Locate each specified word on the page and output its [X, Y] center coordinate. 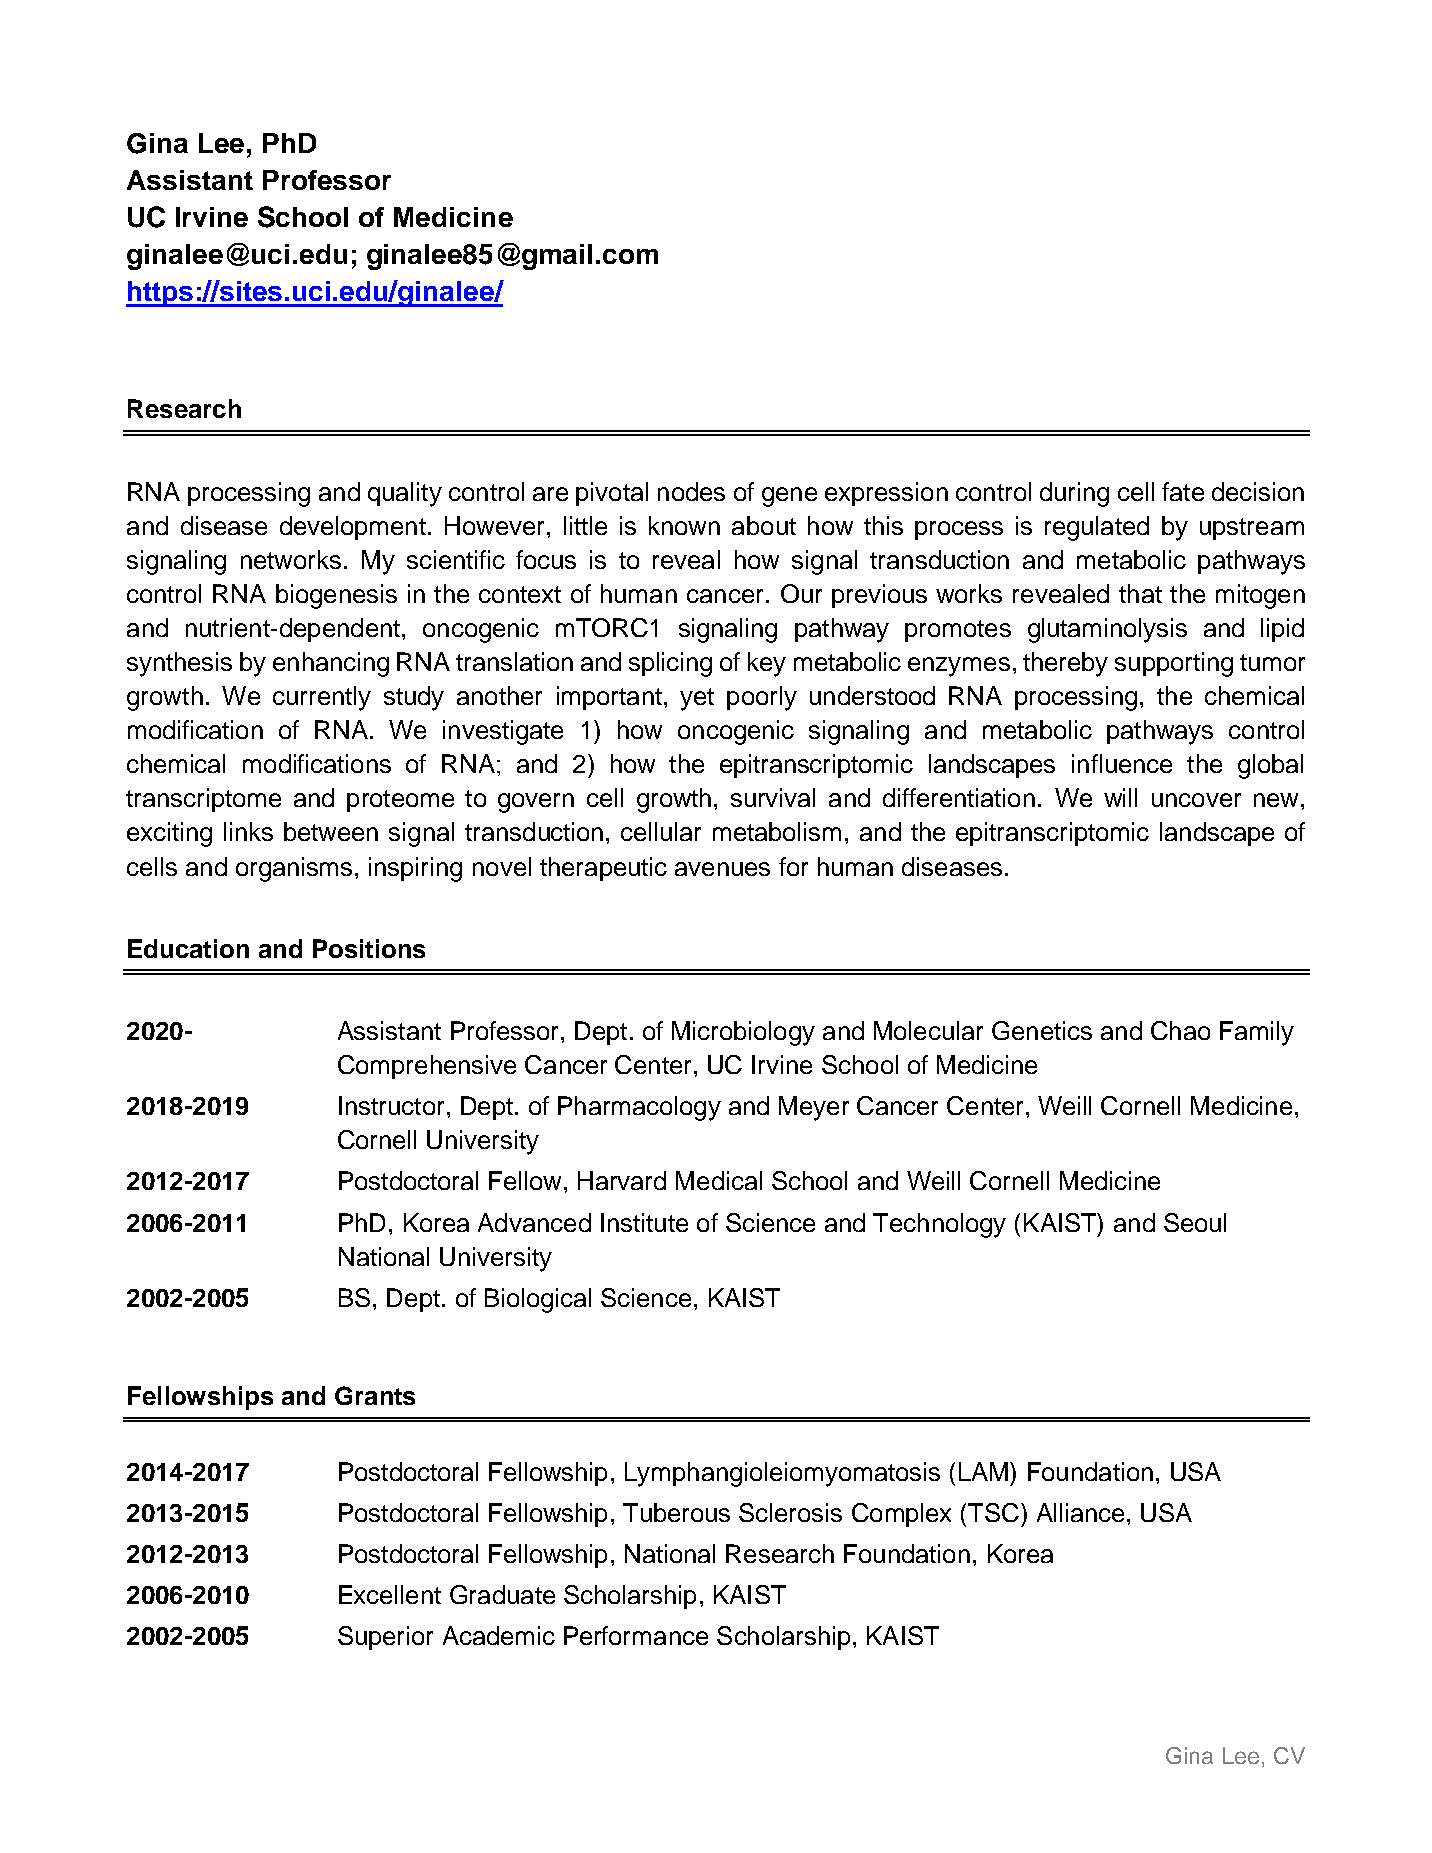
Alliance [1080, 1512]
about [764, 525]
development [353, 528]
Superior [385, 1638]
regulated [1097, 528]
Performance [636, 1635]
